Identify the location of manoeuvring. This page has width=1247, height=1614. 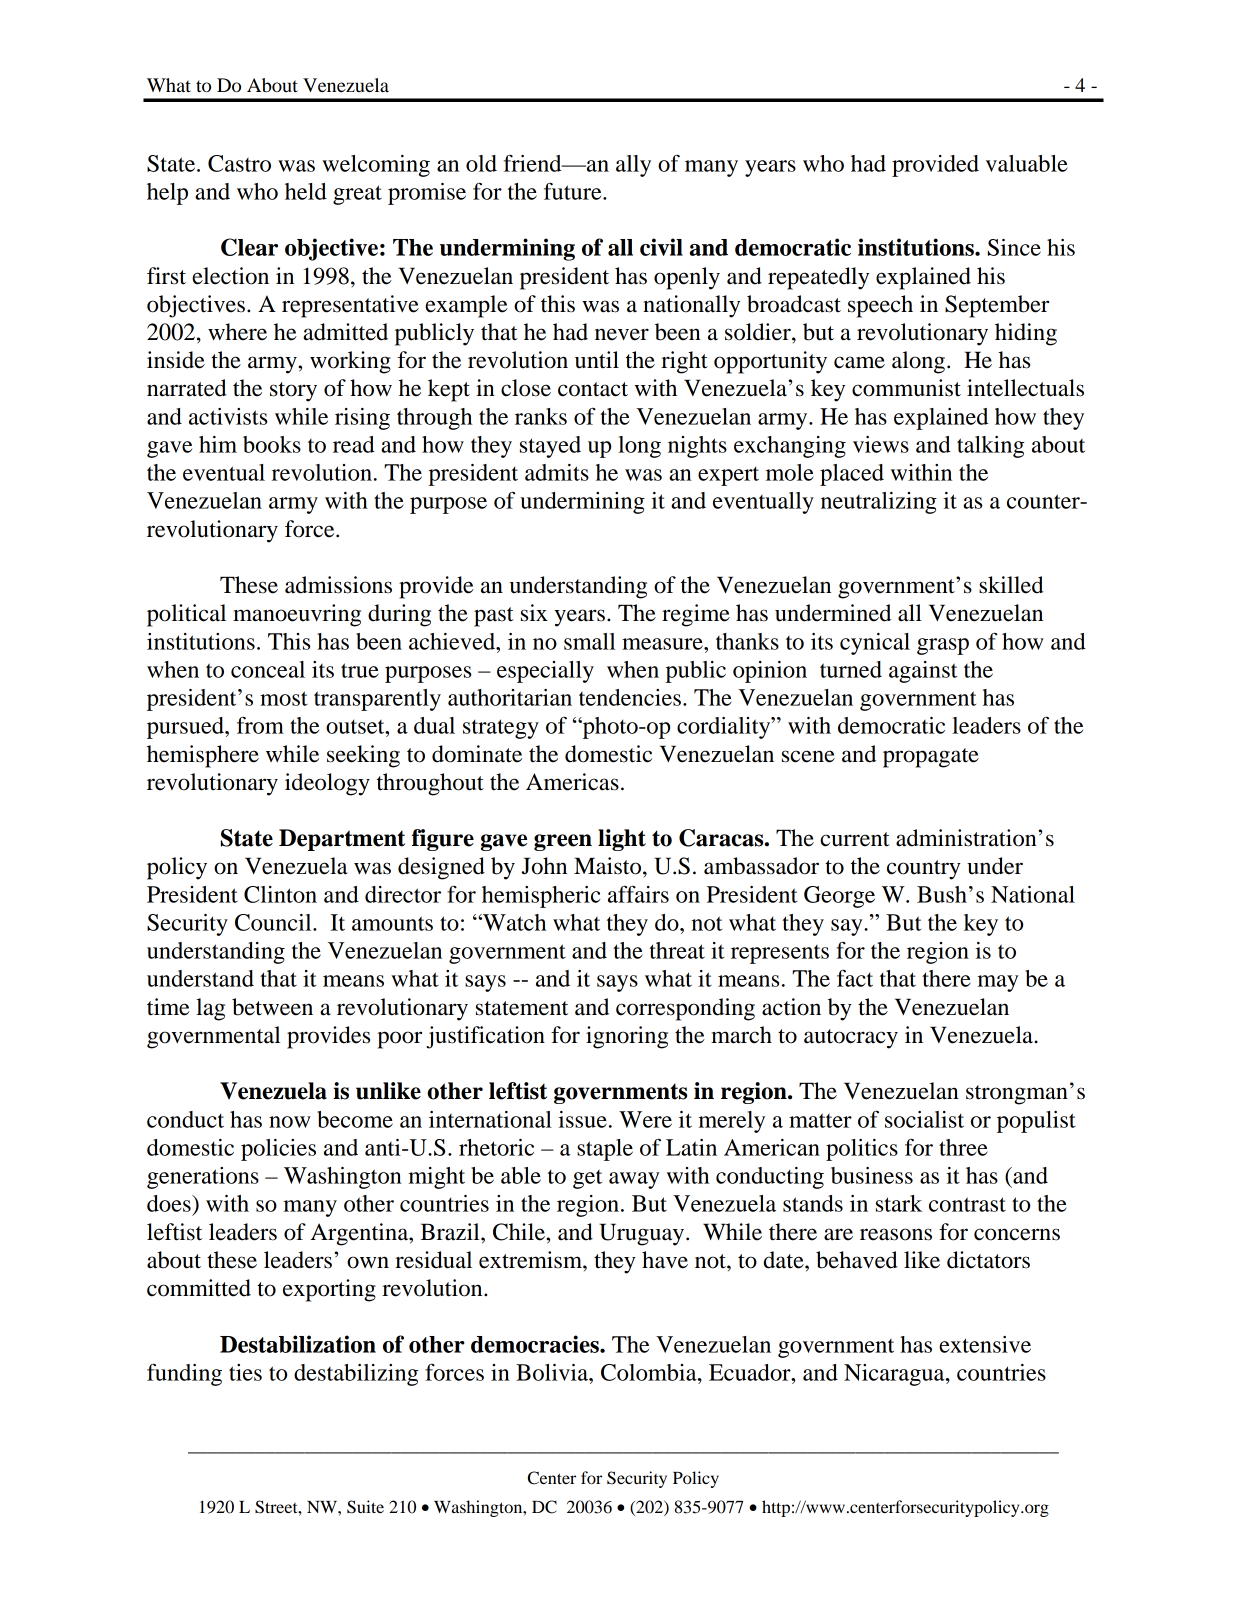
(297, 615).
